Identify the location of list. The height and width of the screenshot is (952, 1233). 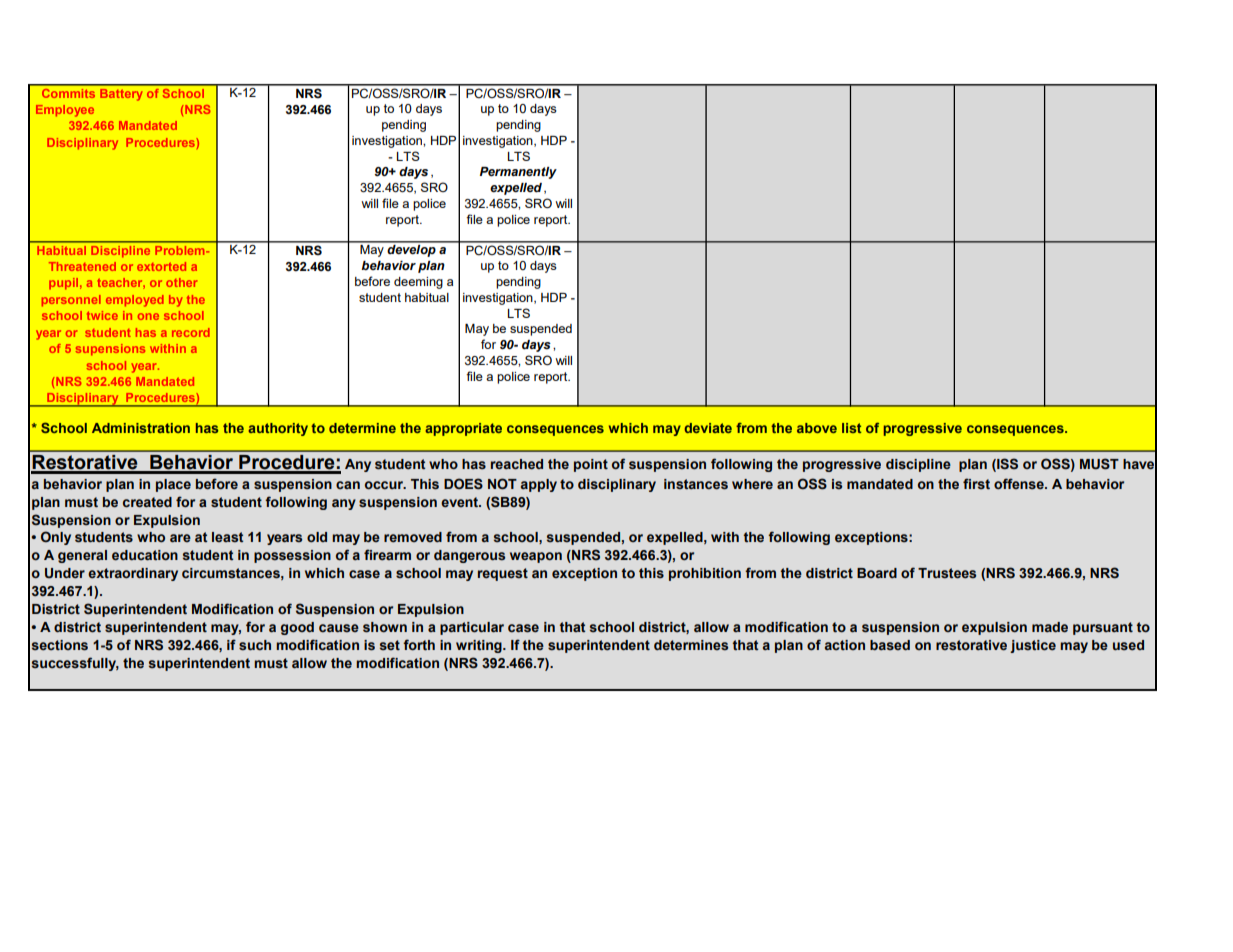
(852, 428).
